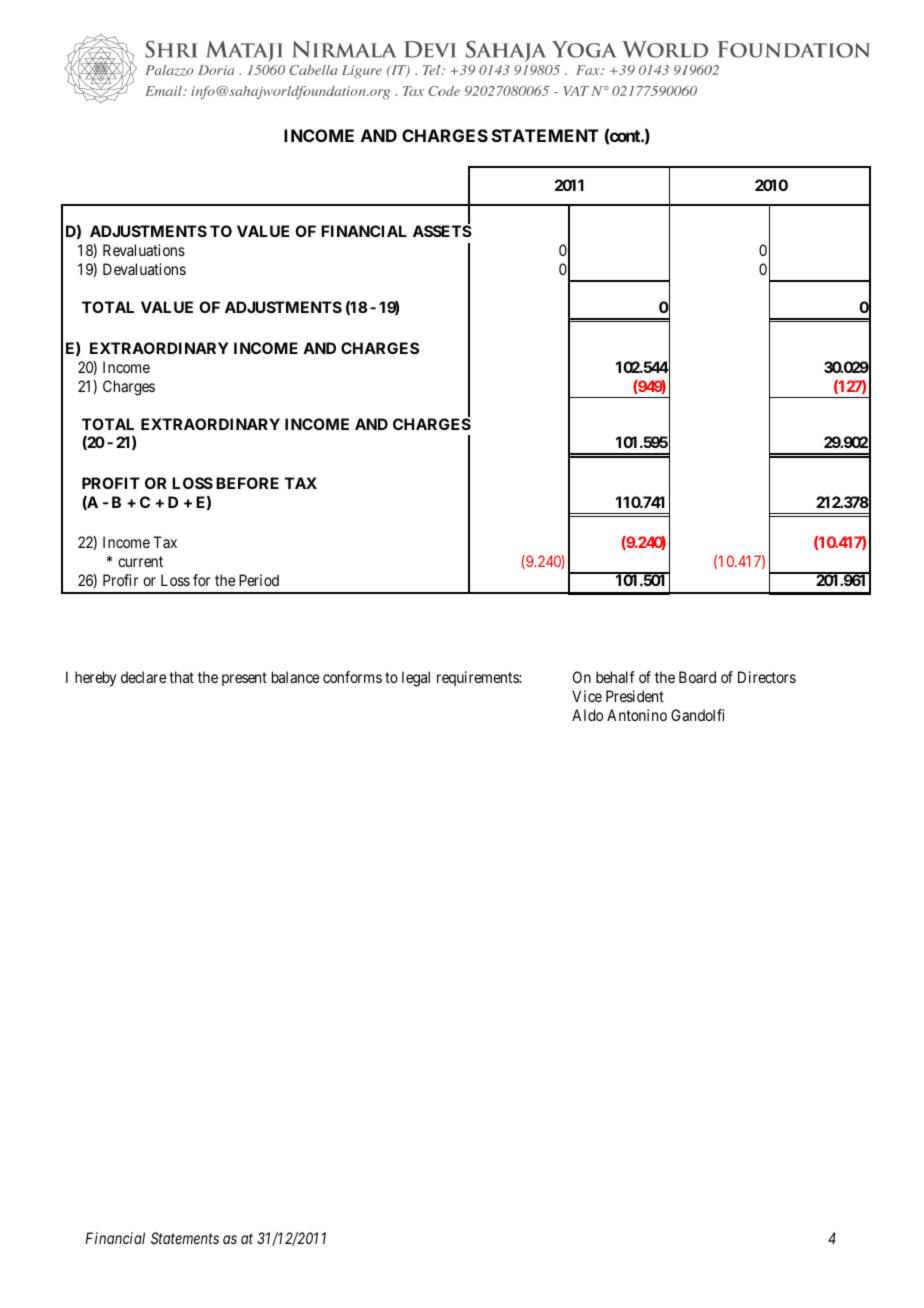 This screenshot has width=924, height=1308. I want to click on that, so click(181, 677).
